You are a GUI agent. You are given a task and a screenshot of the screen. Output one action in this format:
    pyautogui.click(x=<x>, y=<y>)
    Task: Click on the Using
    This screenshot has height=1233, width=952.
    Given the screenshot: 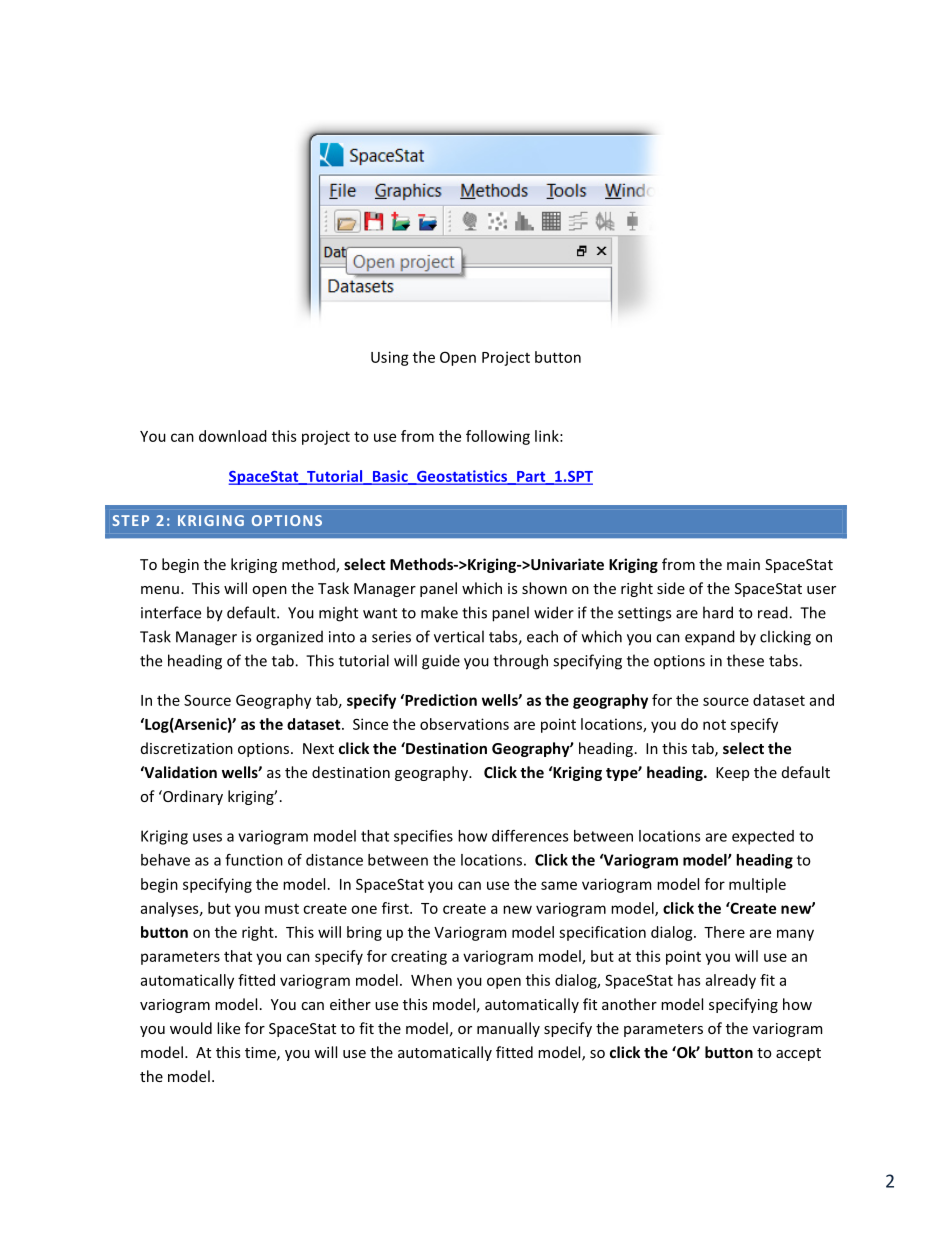 What is the action you would take?
    pyautogui.click(x=390, y=358)
